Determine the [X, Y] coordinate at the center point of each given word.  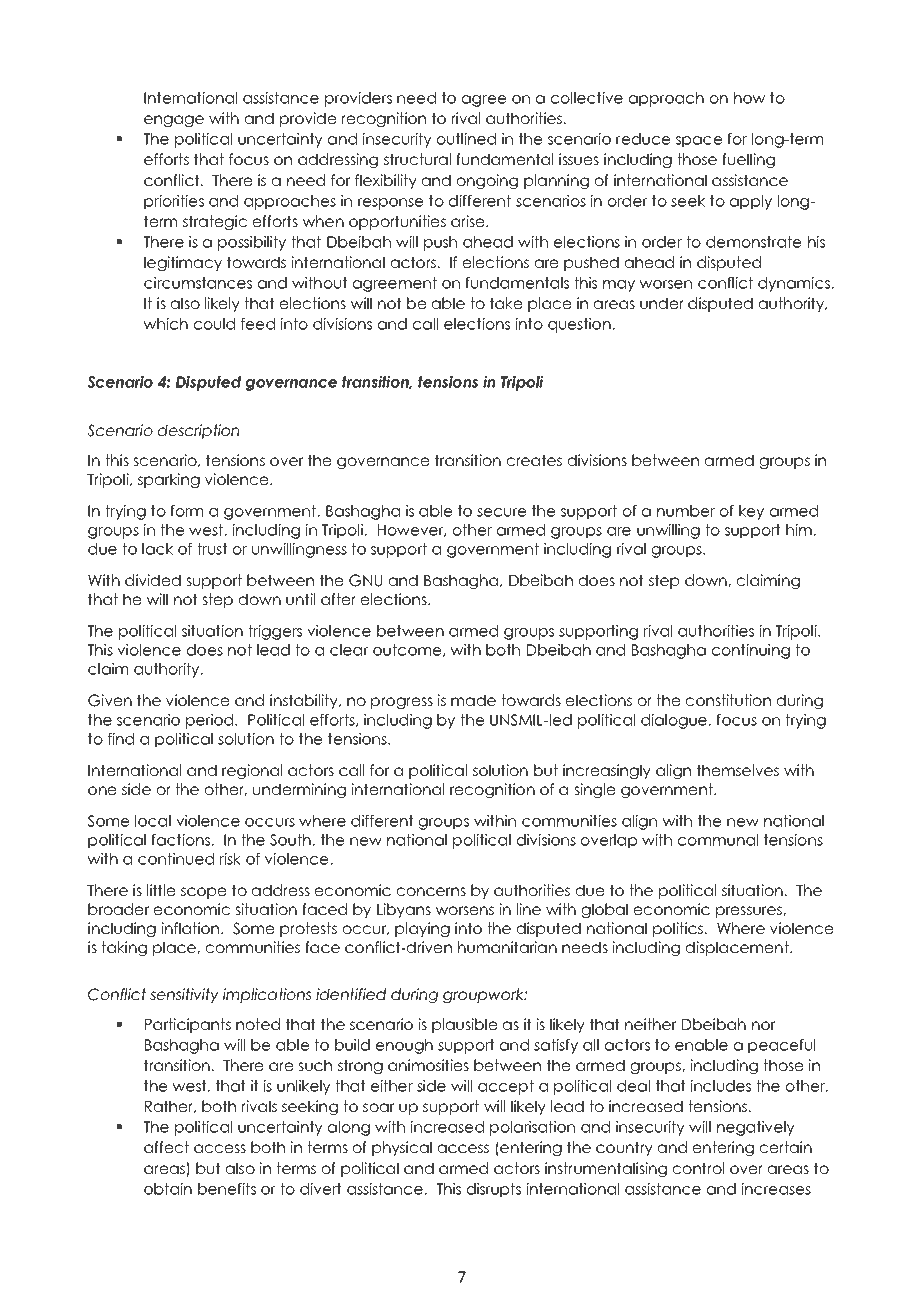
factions [182, 840]
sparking [169, 480]
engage [174, 121]
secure [501, 512]
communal [718, 840]
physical [402, 1148]
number [686, 511]
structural [417, 159]
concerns [431, 891]
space [699, 142]
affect [166, 1147]
